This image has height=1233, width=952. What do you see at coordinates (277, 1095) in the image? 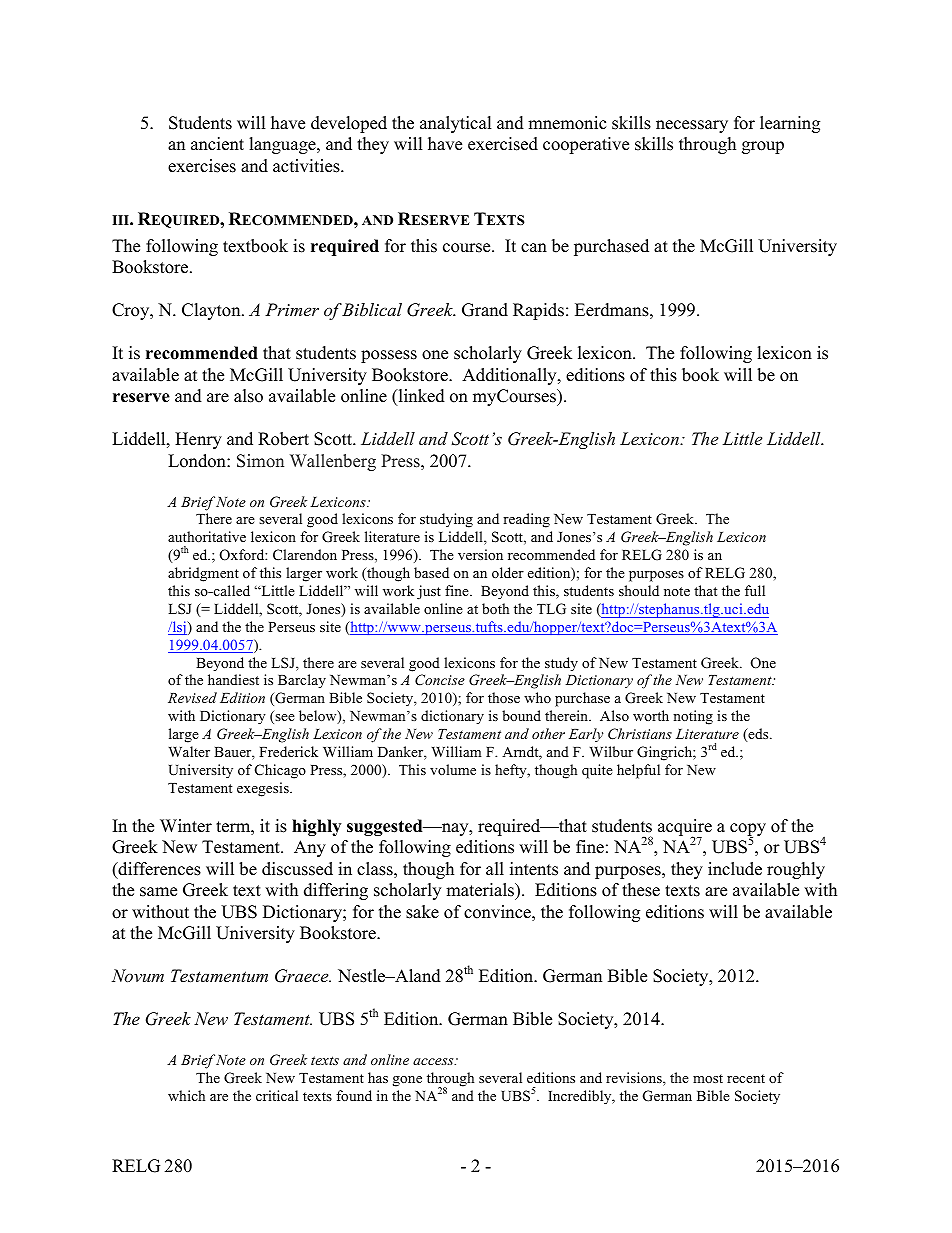
I see `critical` at bounding box center [277, 1095].
